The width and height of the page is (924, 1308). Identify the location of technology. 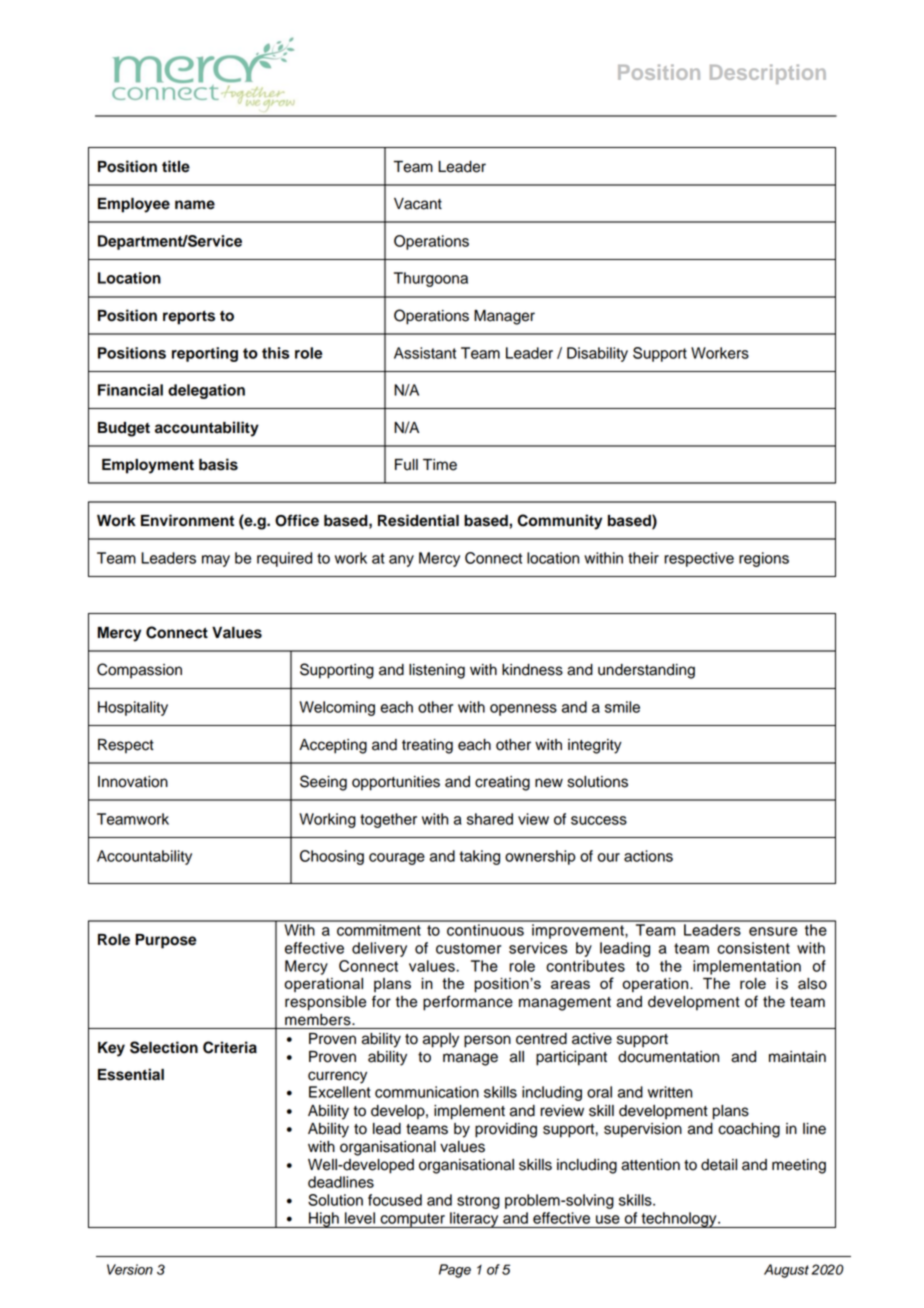
(679, 1220).
